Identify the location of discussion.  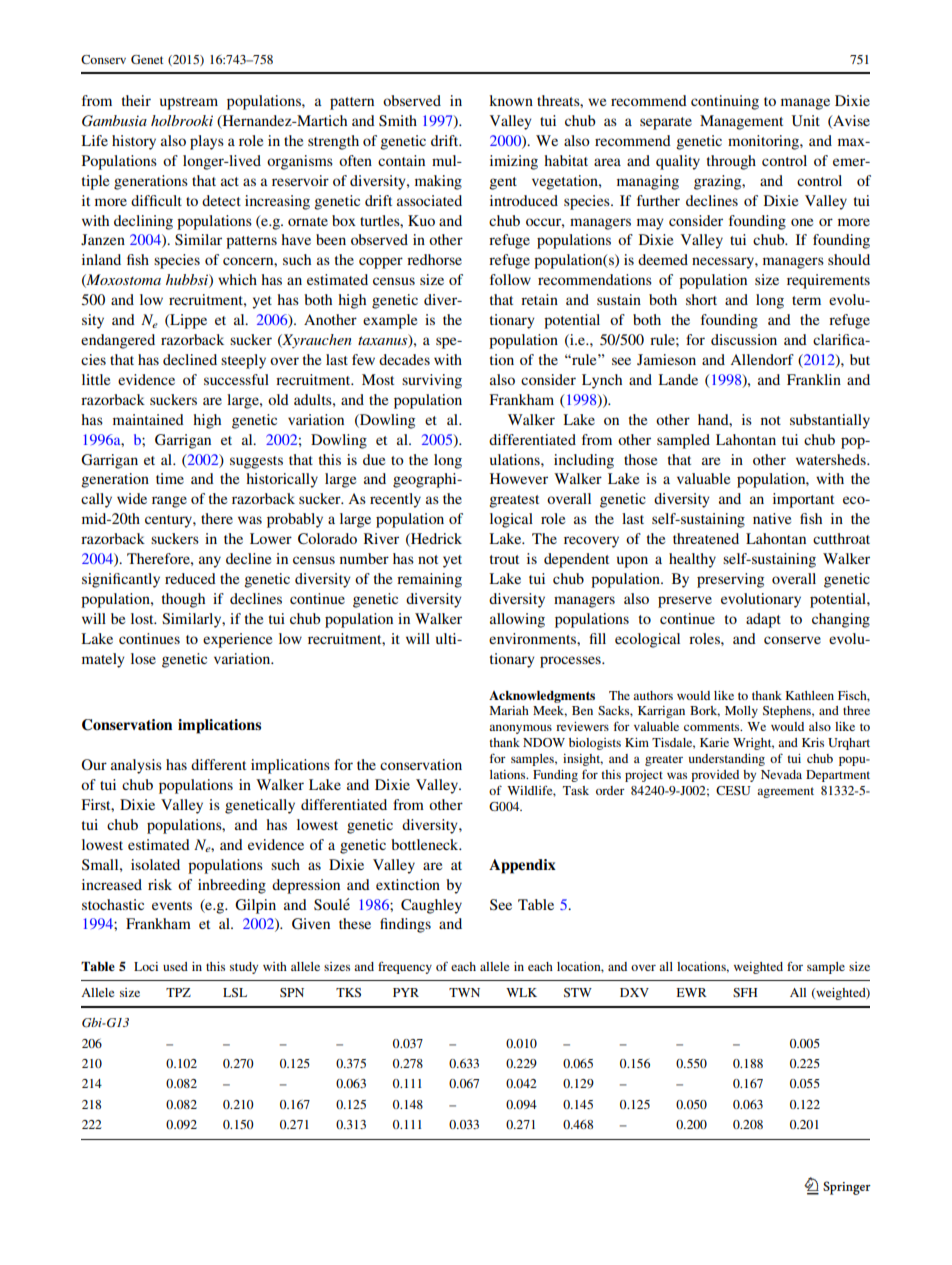
(744, 339).
